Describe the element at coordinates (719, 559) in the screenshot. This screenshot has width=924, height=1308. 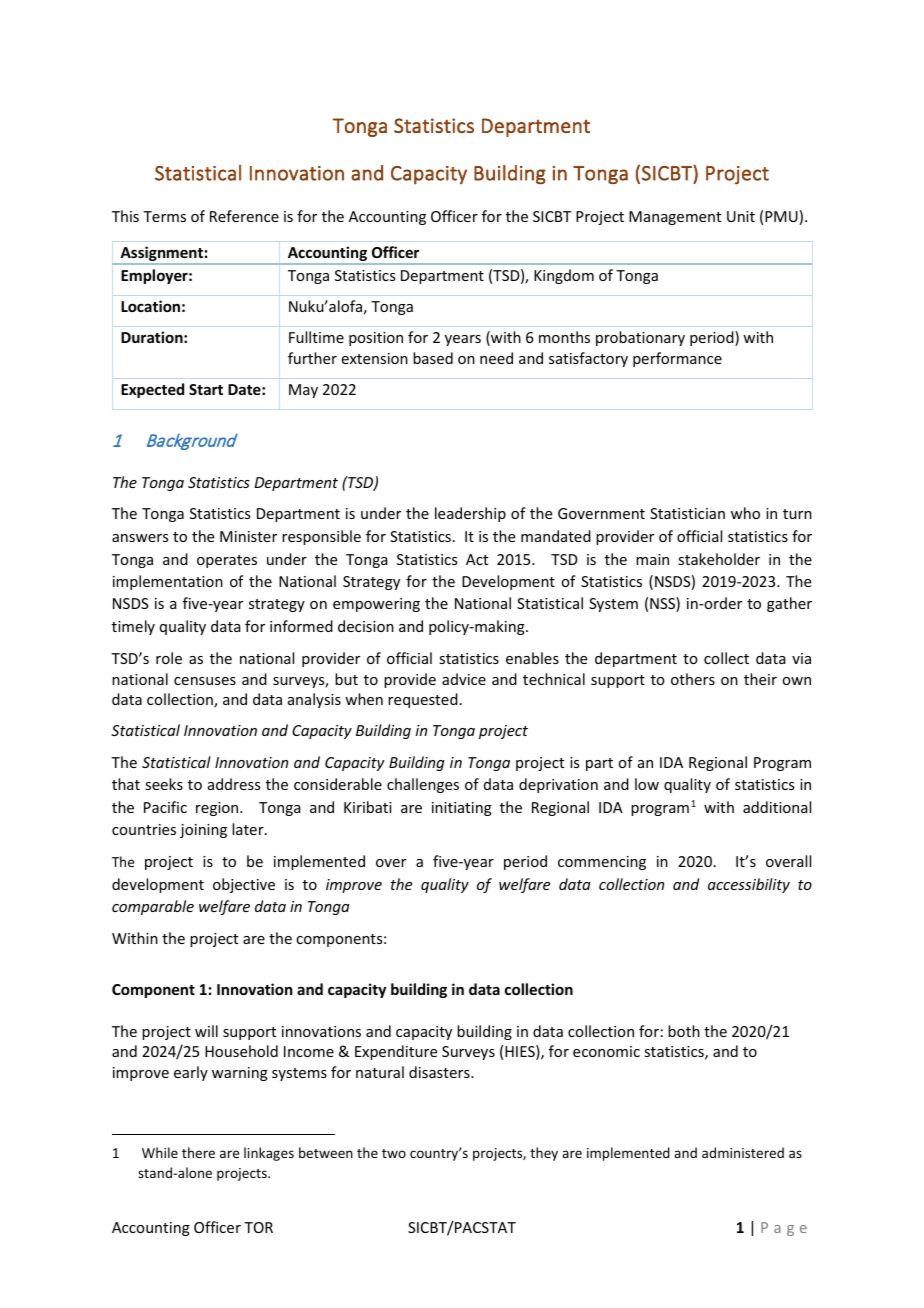
I see `stakeholder` at that location.
